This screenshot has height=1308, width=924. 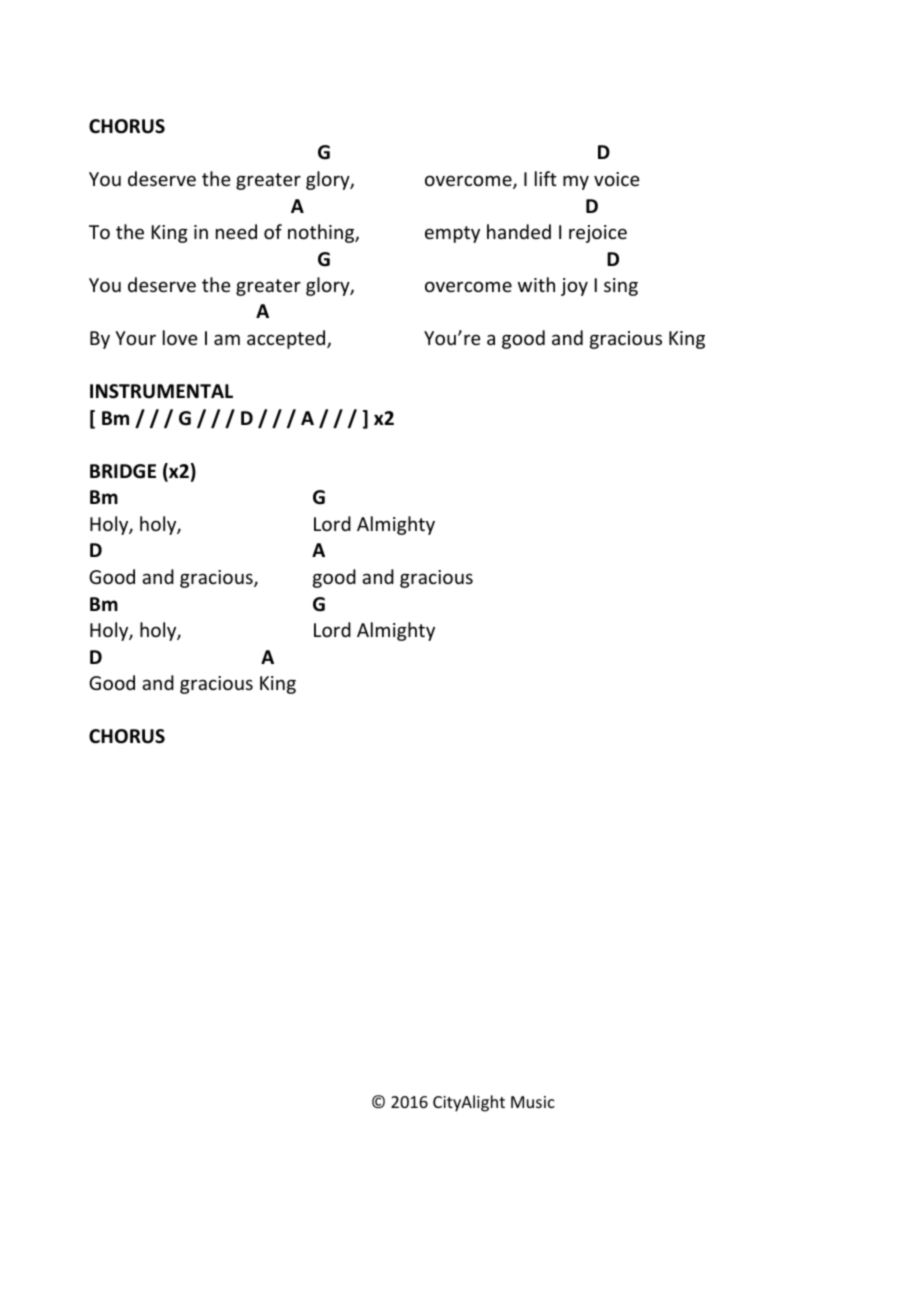 What do you see at coordinates (161, 391) in the screenshot?
I see `INSTRUMENTAL` at bounding box center [161, 391].
